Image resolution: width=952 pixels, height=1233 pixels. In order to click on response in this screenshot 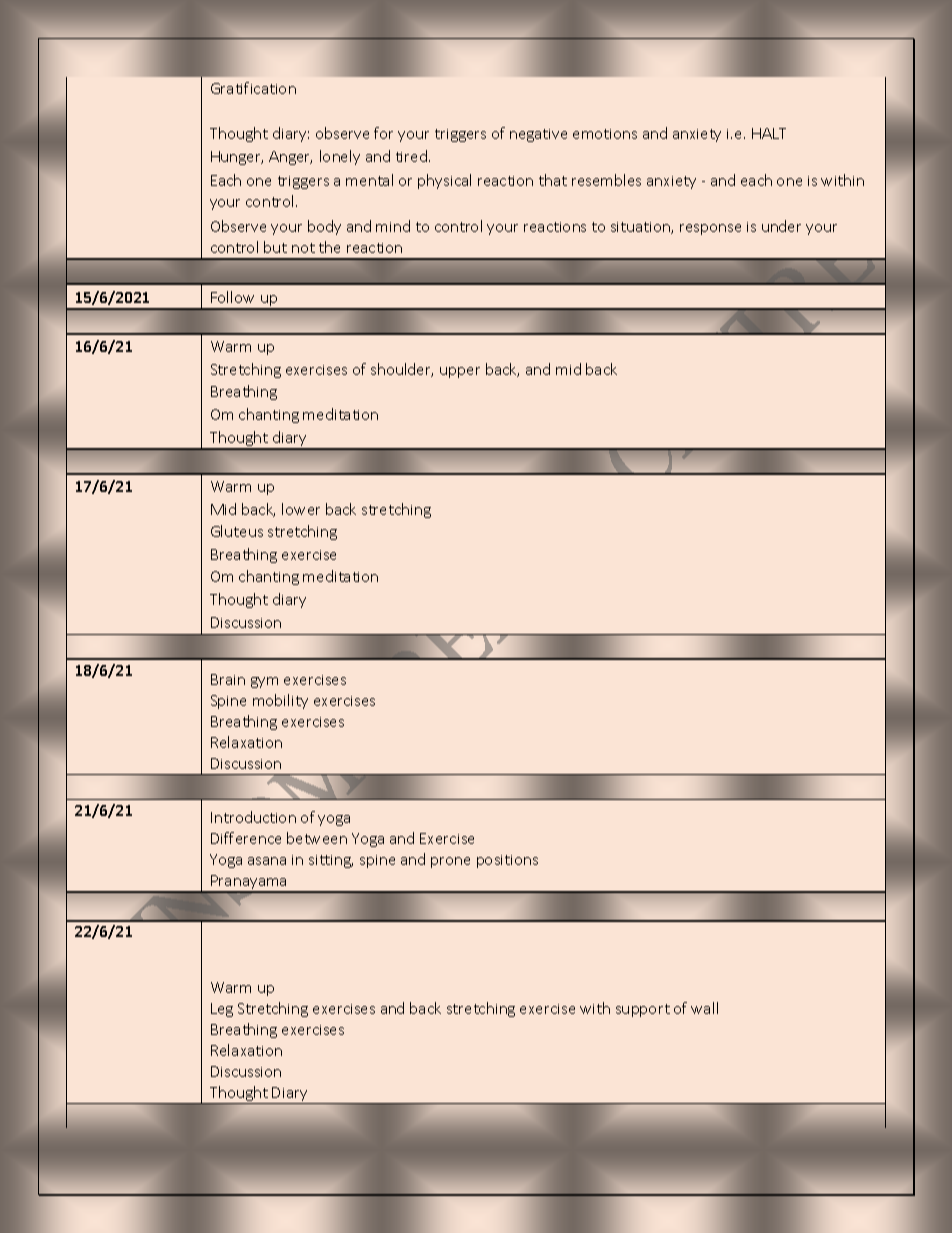, I will do `click(710, 229)`.
